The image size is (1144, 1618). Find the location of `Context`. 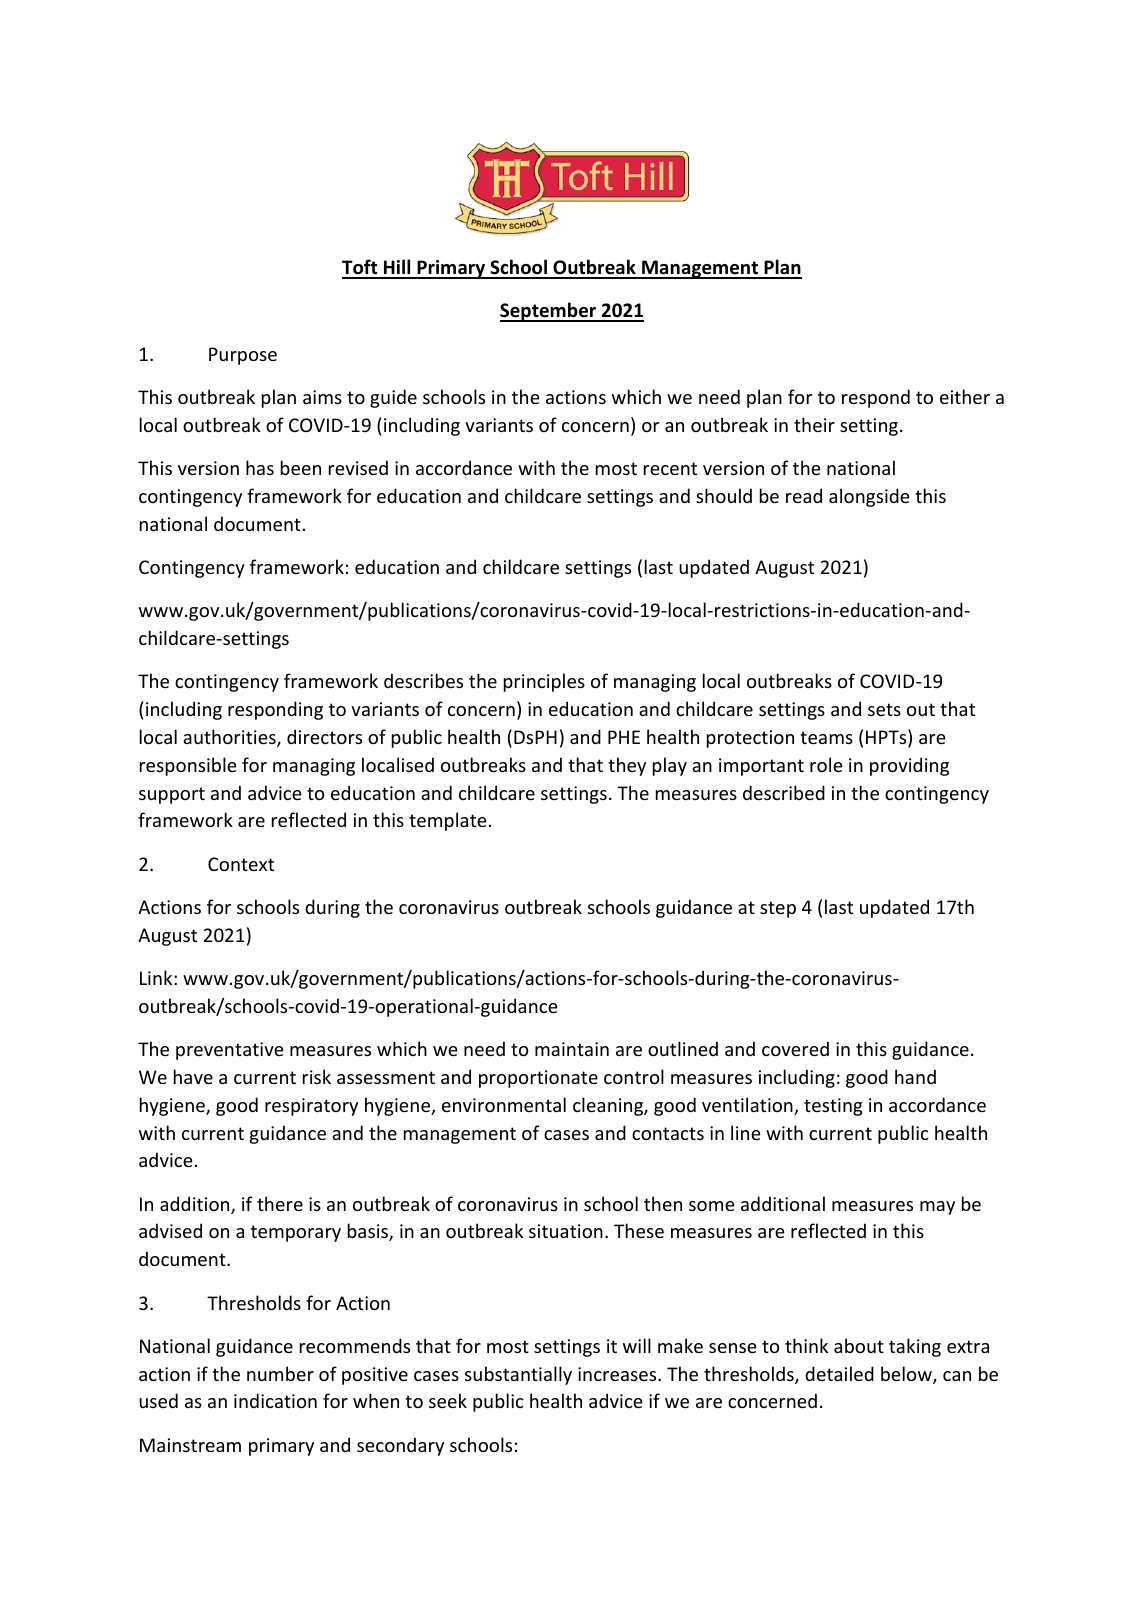

Context is located at coordinates (241, 864).
